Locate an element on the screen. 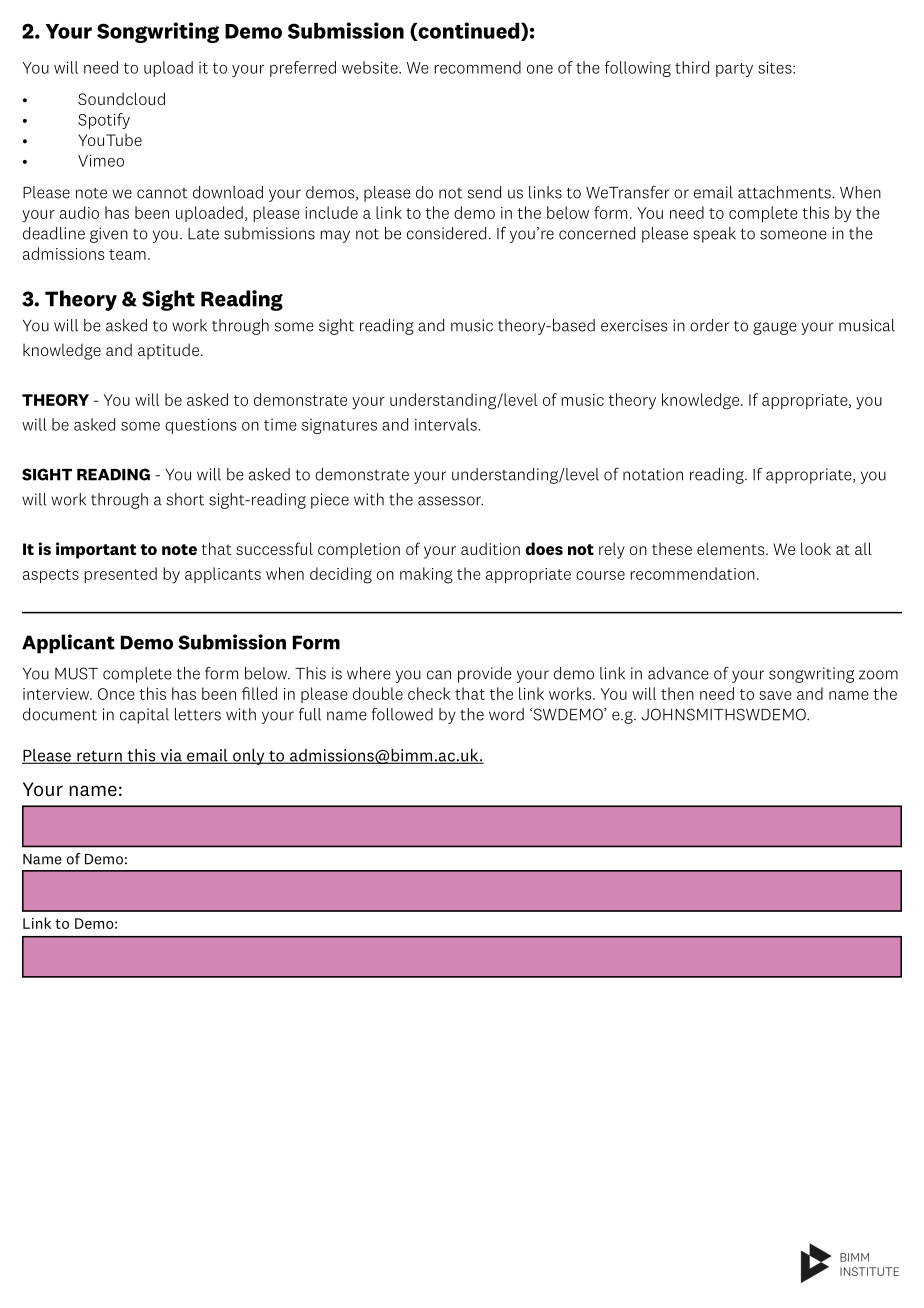 The width and height of the screenshot is (924, 1308). aptitude is located at coordinates (168, 351).
